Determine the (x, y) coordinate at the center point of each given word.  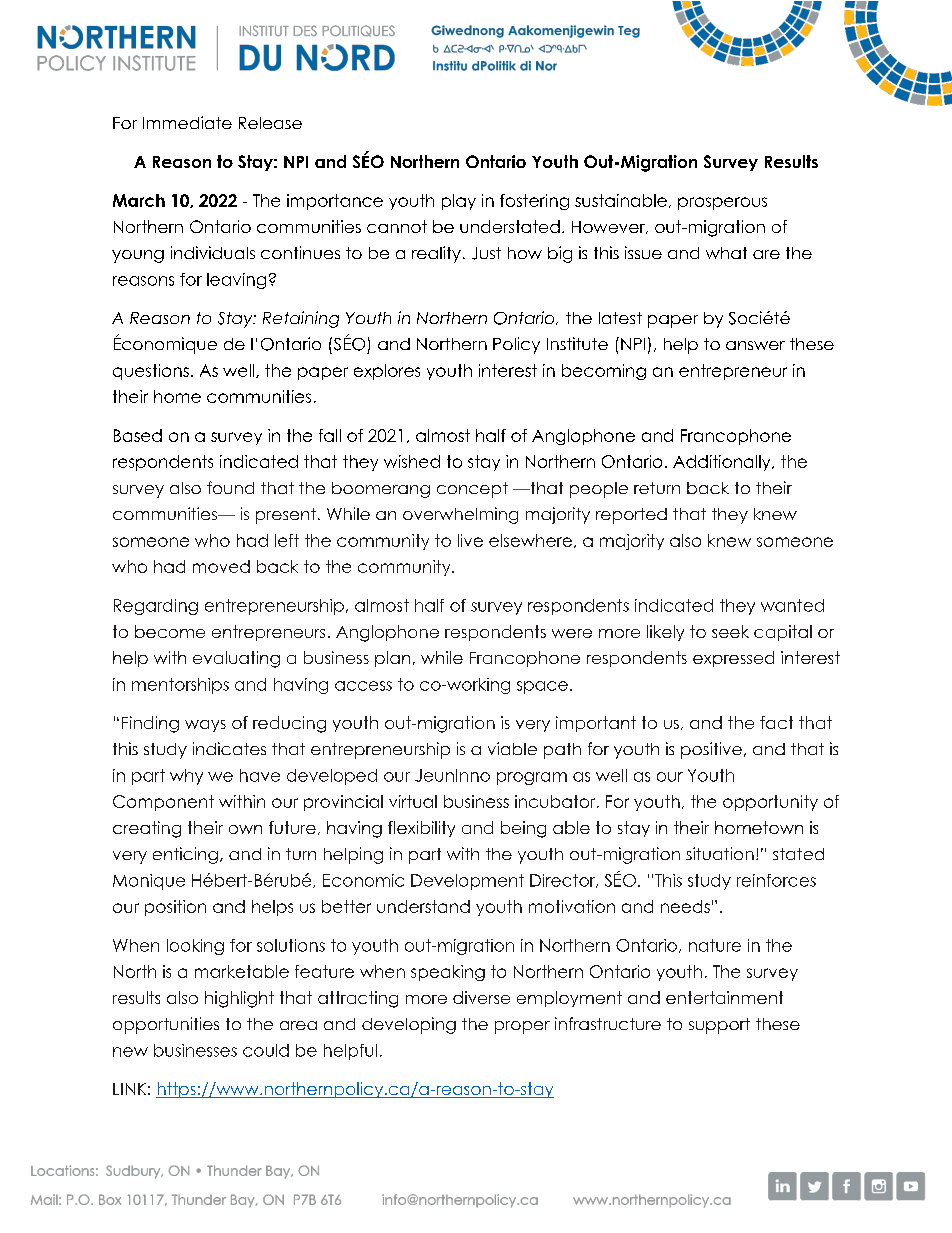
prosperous (722, 203)
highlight (239, 999)
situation (720, 853)
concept (472, 490)
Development (467, 882)
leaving (236, 281)
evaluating (236, 659)
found (230, 487)
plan (392, 659)
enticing (185, 855)
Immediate (187, 122)
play (459, 202)
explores (387, 372)
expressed (733, 659)
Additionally (723, 463)
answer (755, 345)
